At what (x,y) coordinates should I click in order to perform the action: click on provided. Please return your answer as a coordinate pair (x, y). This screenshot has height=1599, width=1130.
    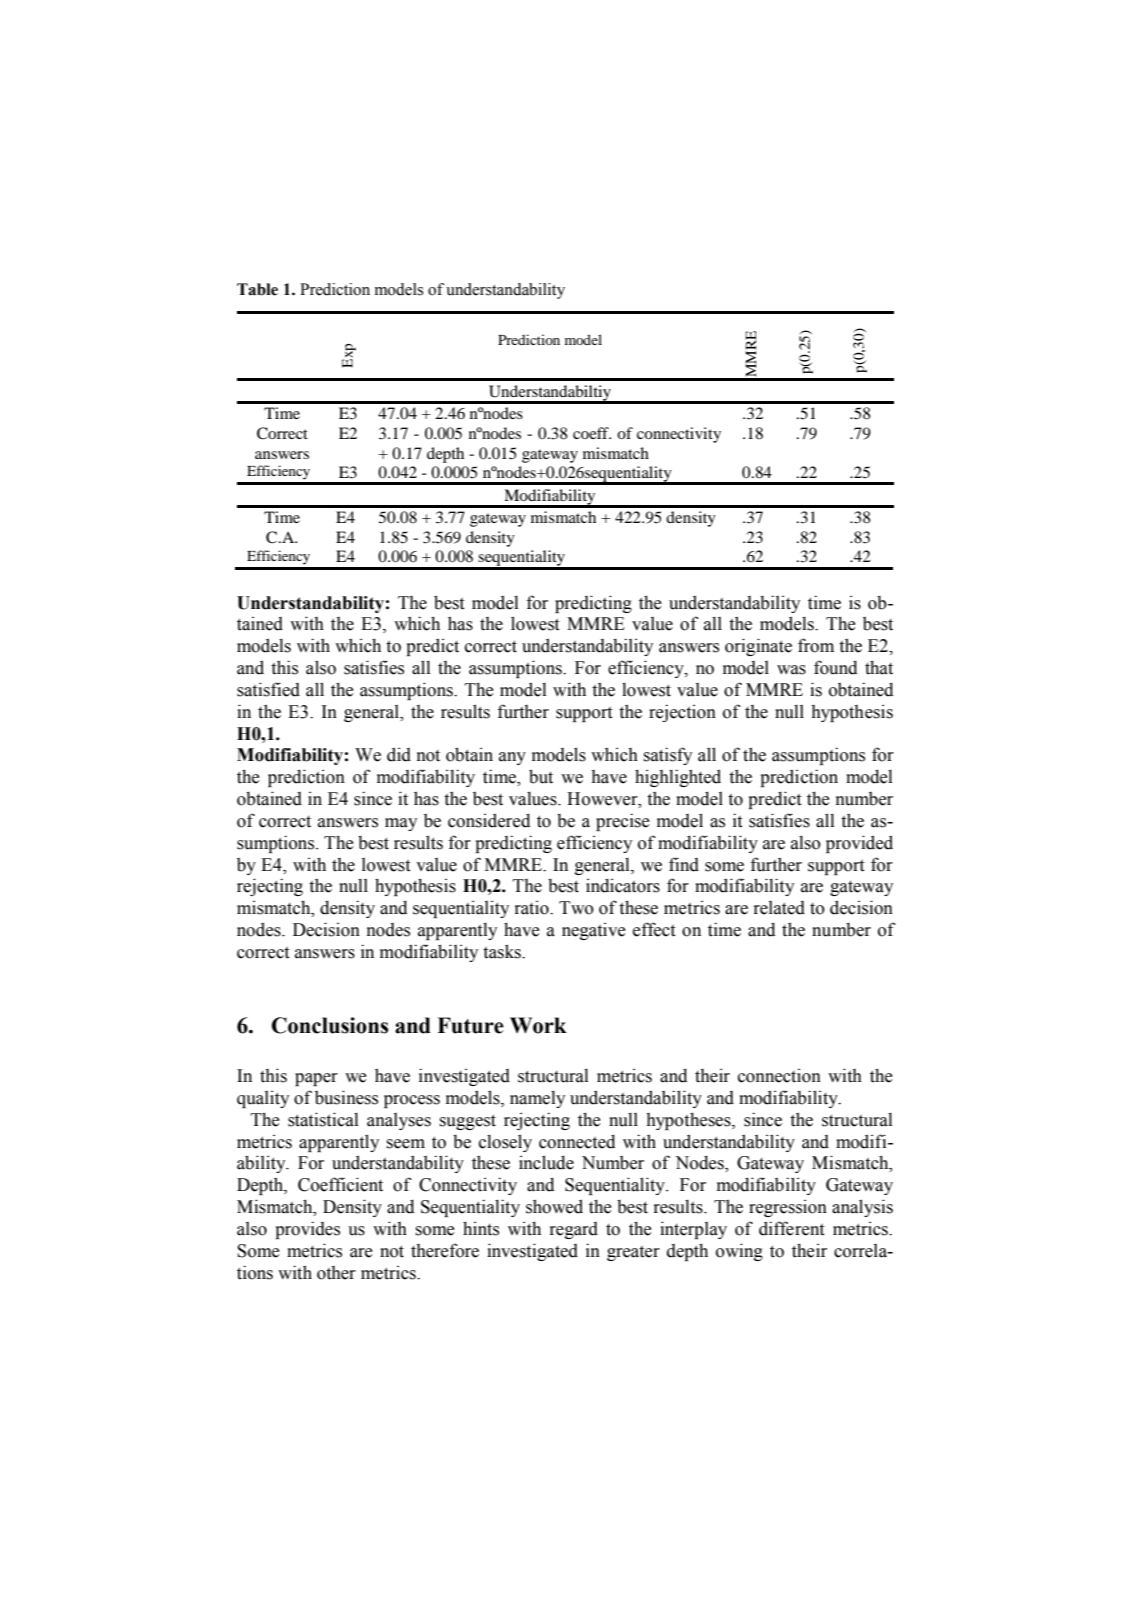
    Looking at the image, I should click on (859, 844).
